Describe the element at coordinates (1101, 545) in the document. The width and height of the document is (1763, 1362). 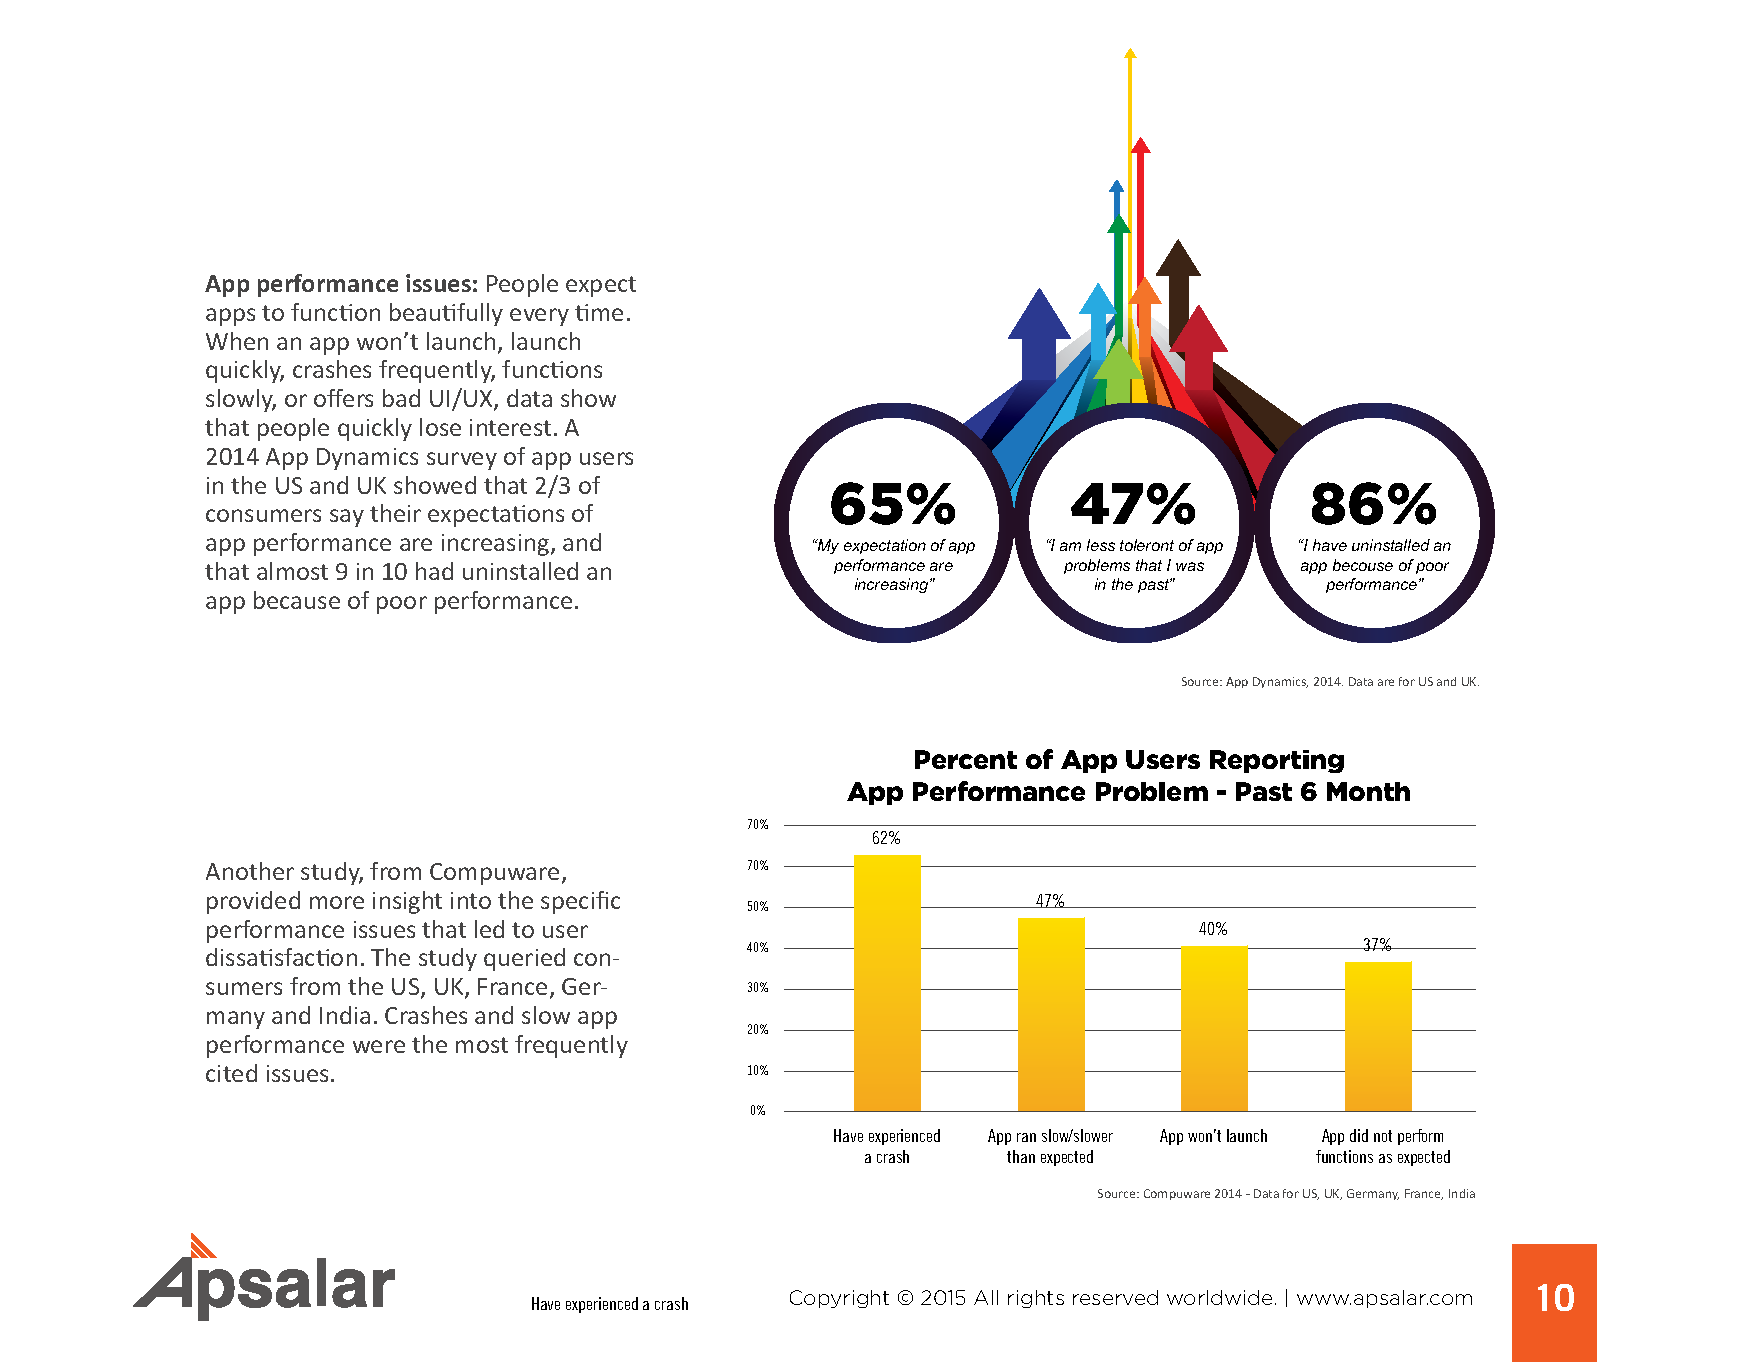
I see `less` at that location.
